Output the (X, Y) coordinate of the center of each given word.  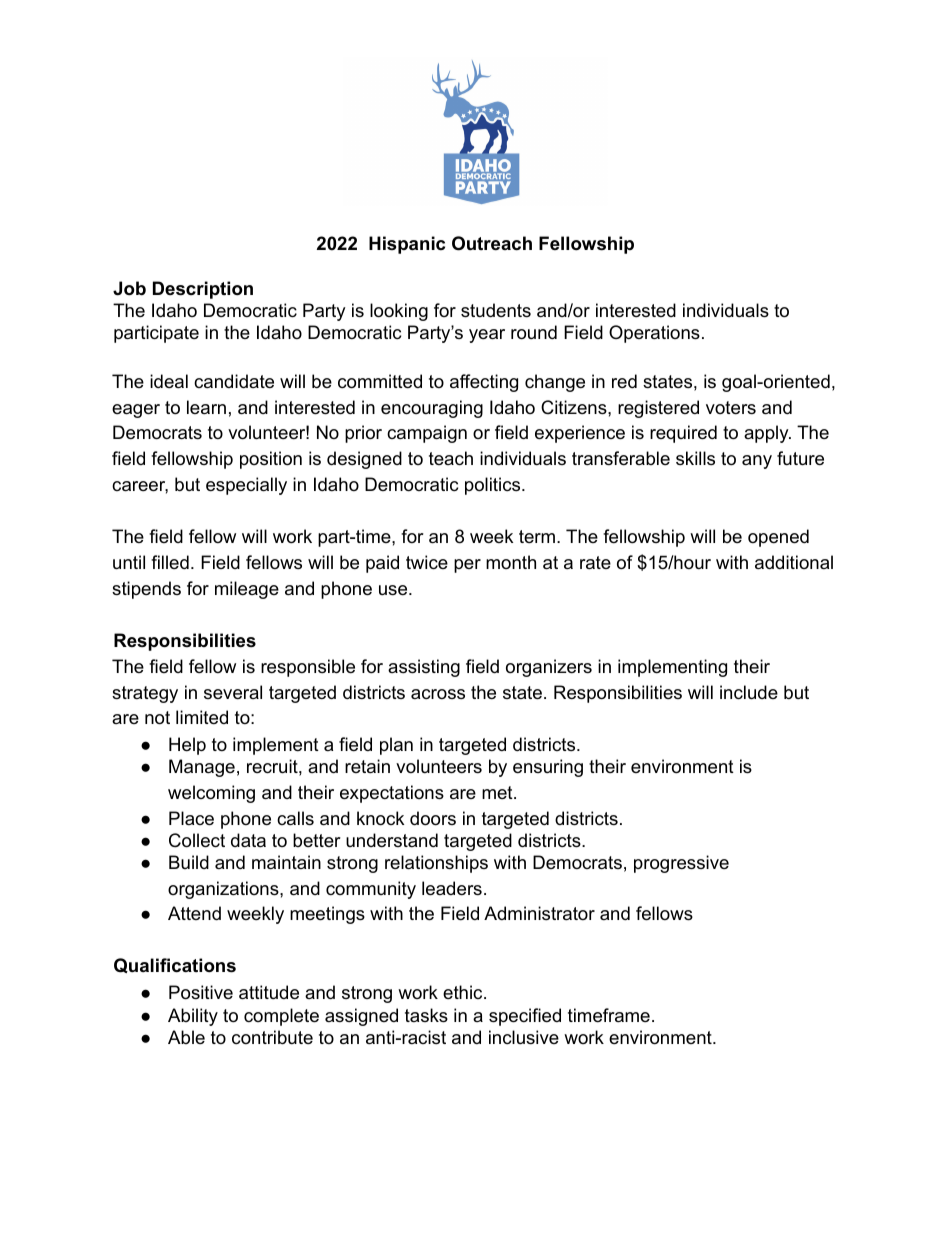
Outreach (492, 243)
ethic (464, 992)
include (749, 692)
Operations (654, 334)
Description (203, 290)
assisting (424, 668)
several (233, 692)
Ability (193, 1017)
